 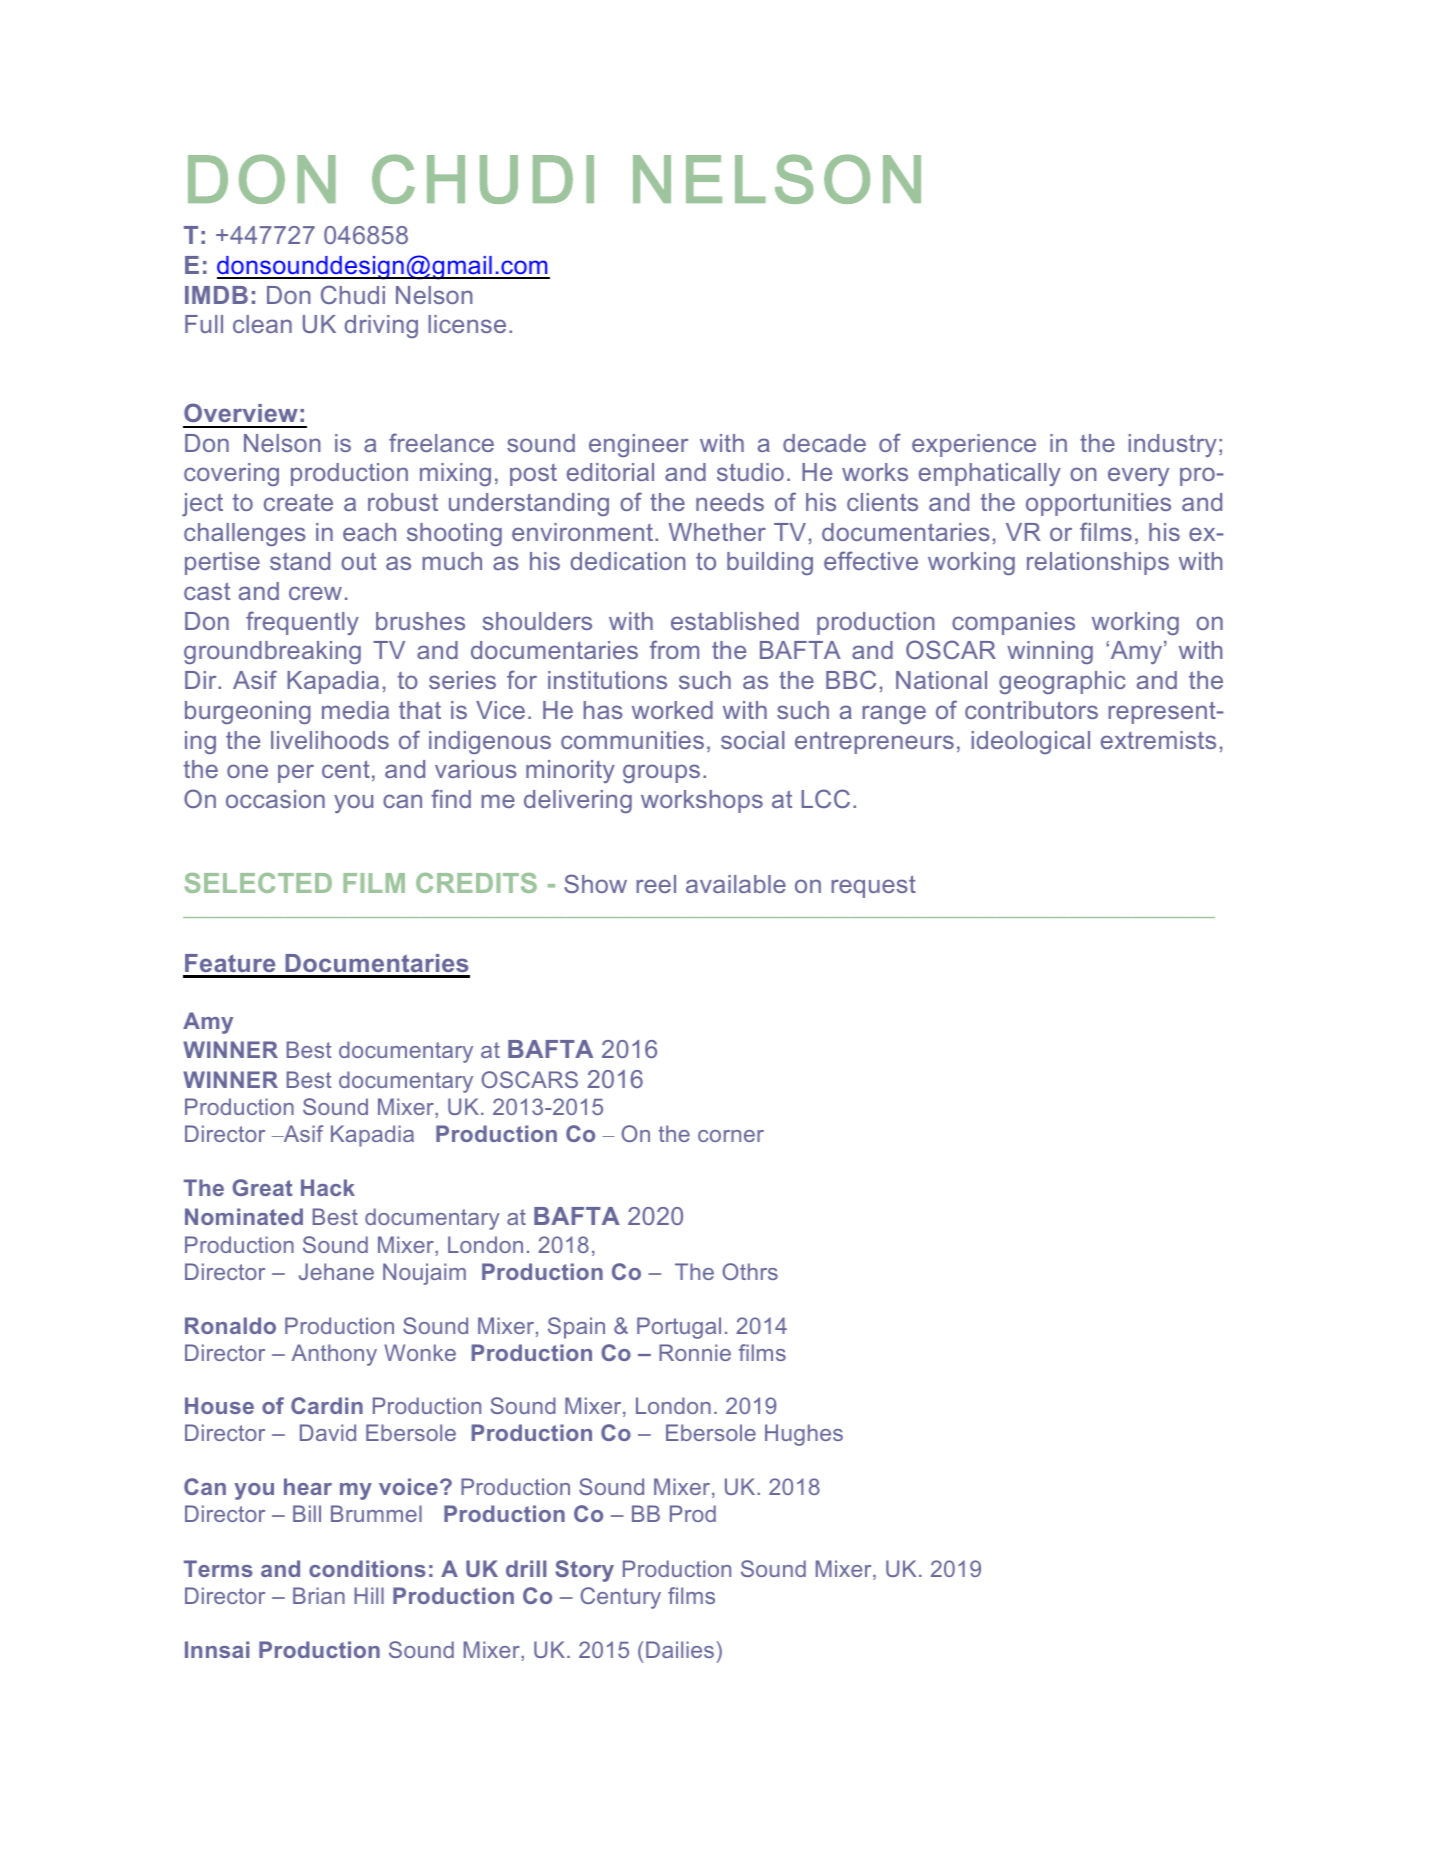 I want to click on available, so click(x=736, y=884).
